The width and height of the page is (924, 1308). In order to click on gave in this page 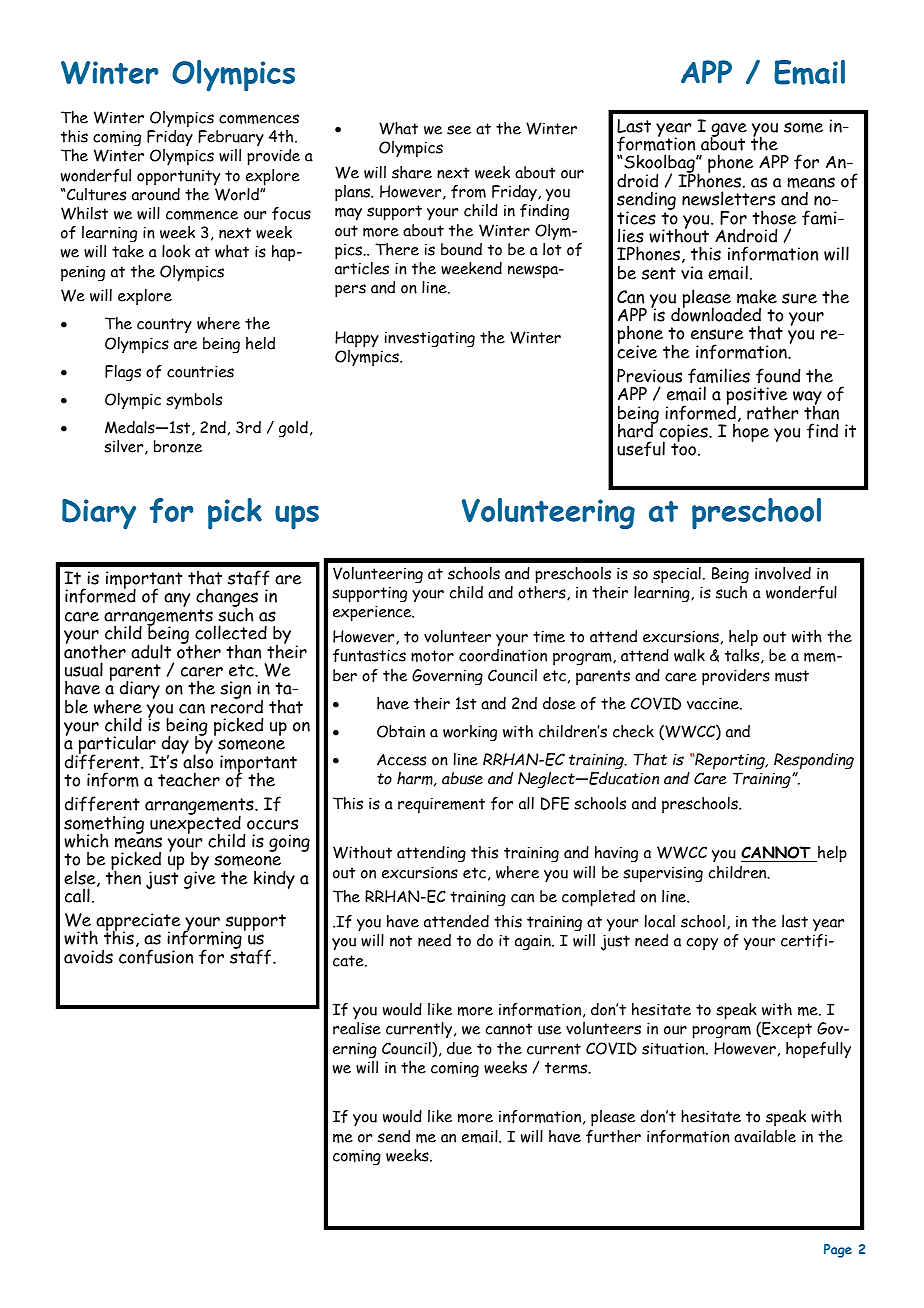, I will do `click(728, 131)`.
